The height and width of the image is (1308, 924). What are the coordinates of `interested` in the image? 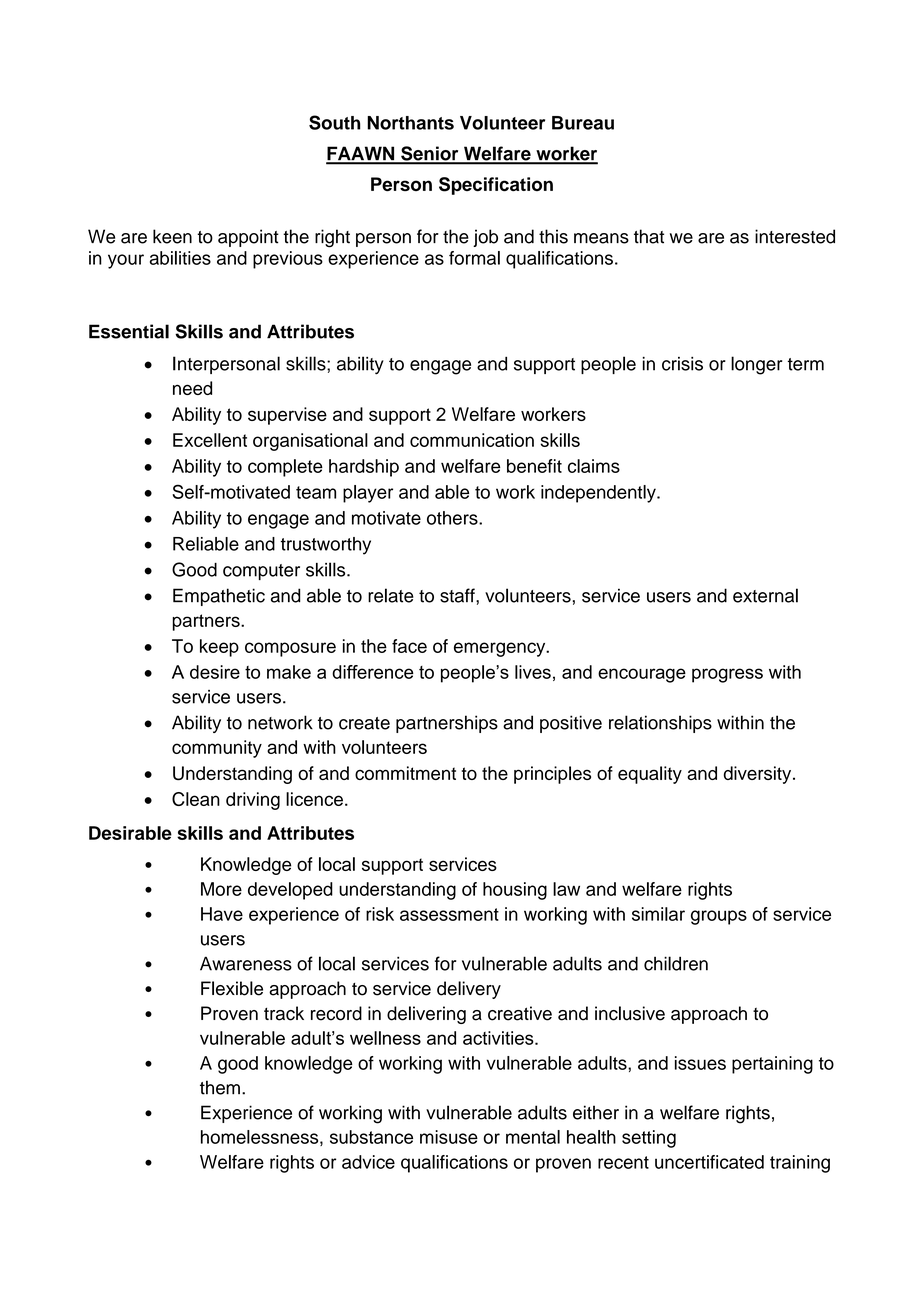 It's located at (795, 236).
